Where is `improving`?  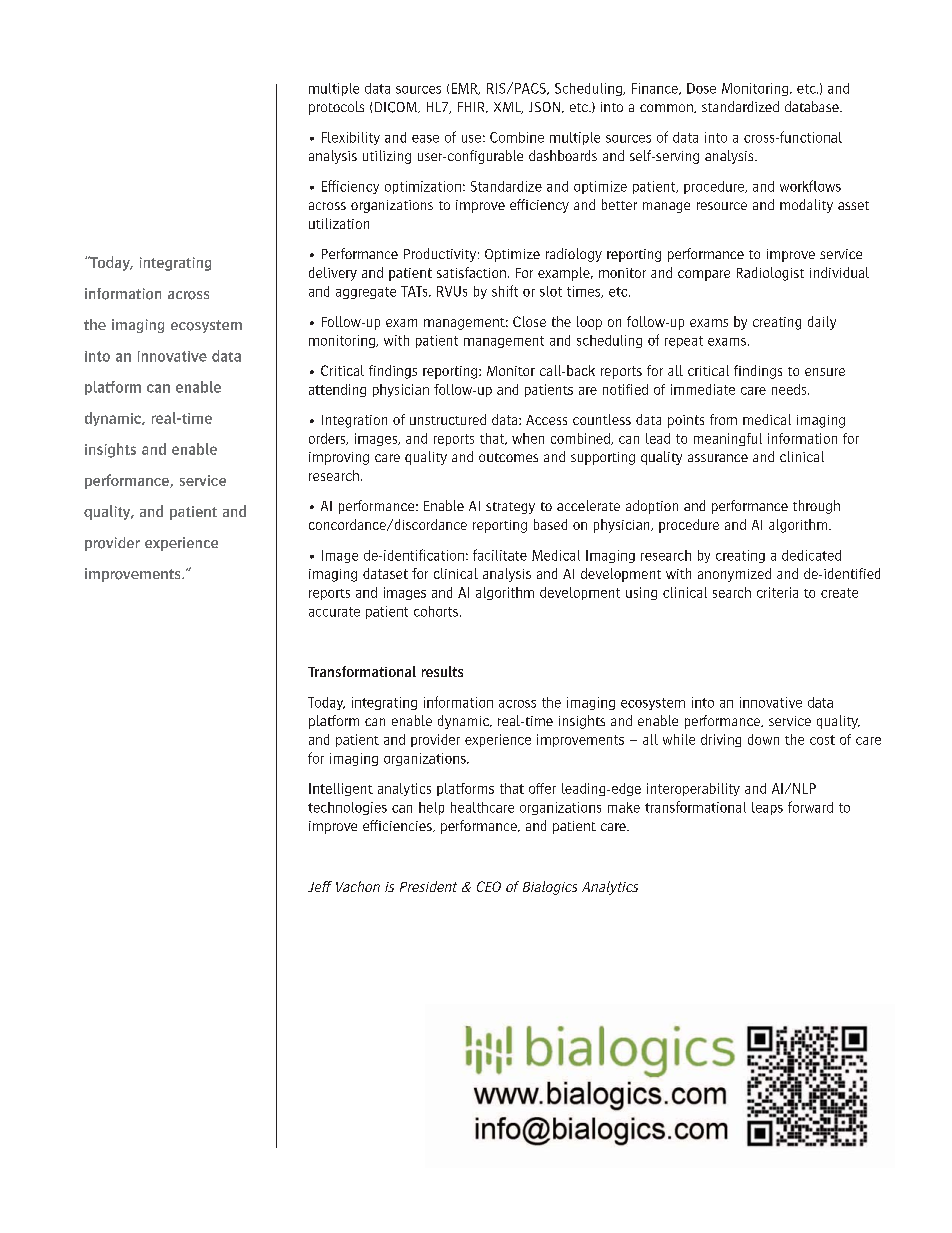
improving is located at coordinates (339, 458).
